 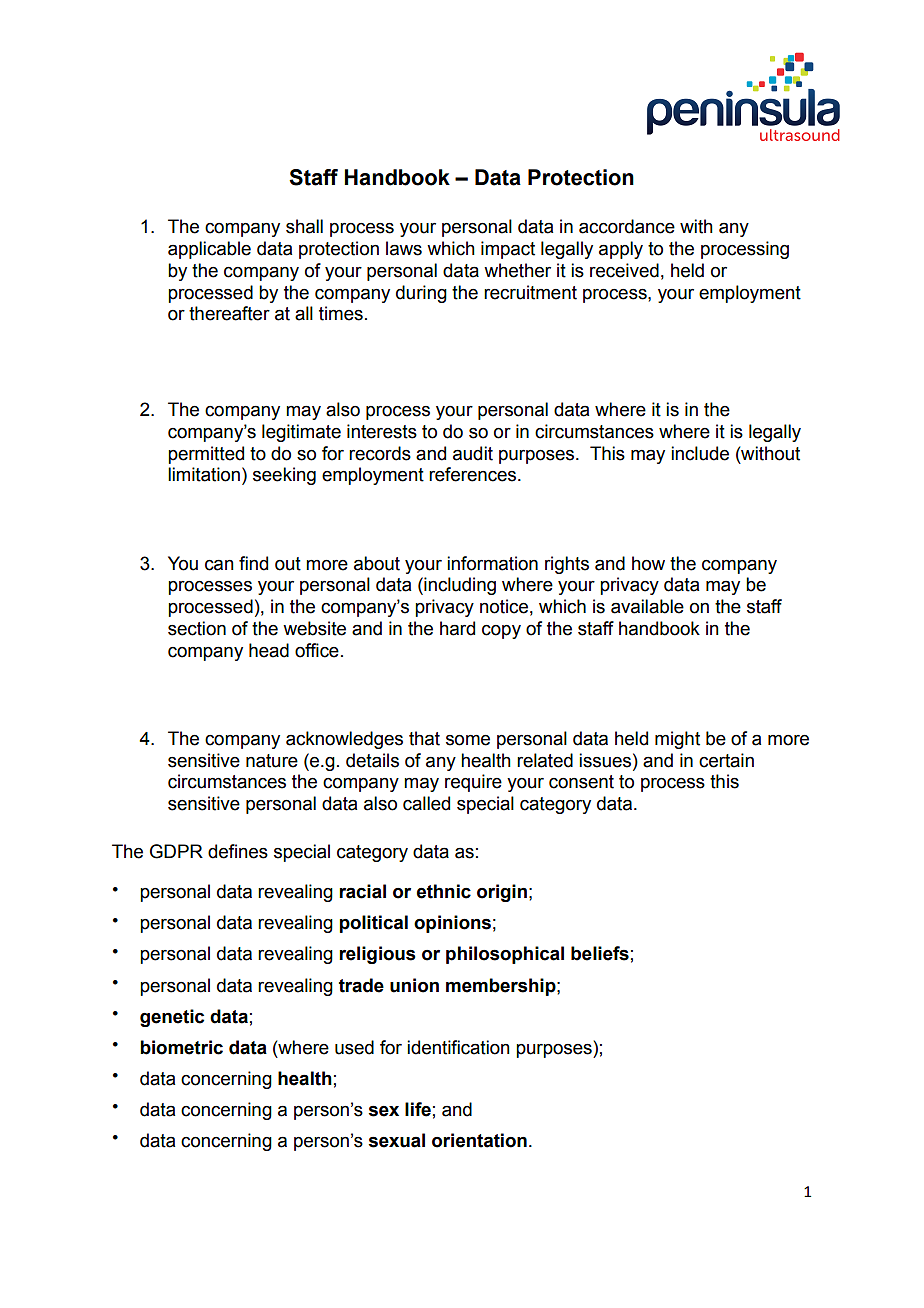 What do you see at coordinates (269, 650) in the page?
I see `head` at bounding box center [269, 650].
